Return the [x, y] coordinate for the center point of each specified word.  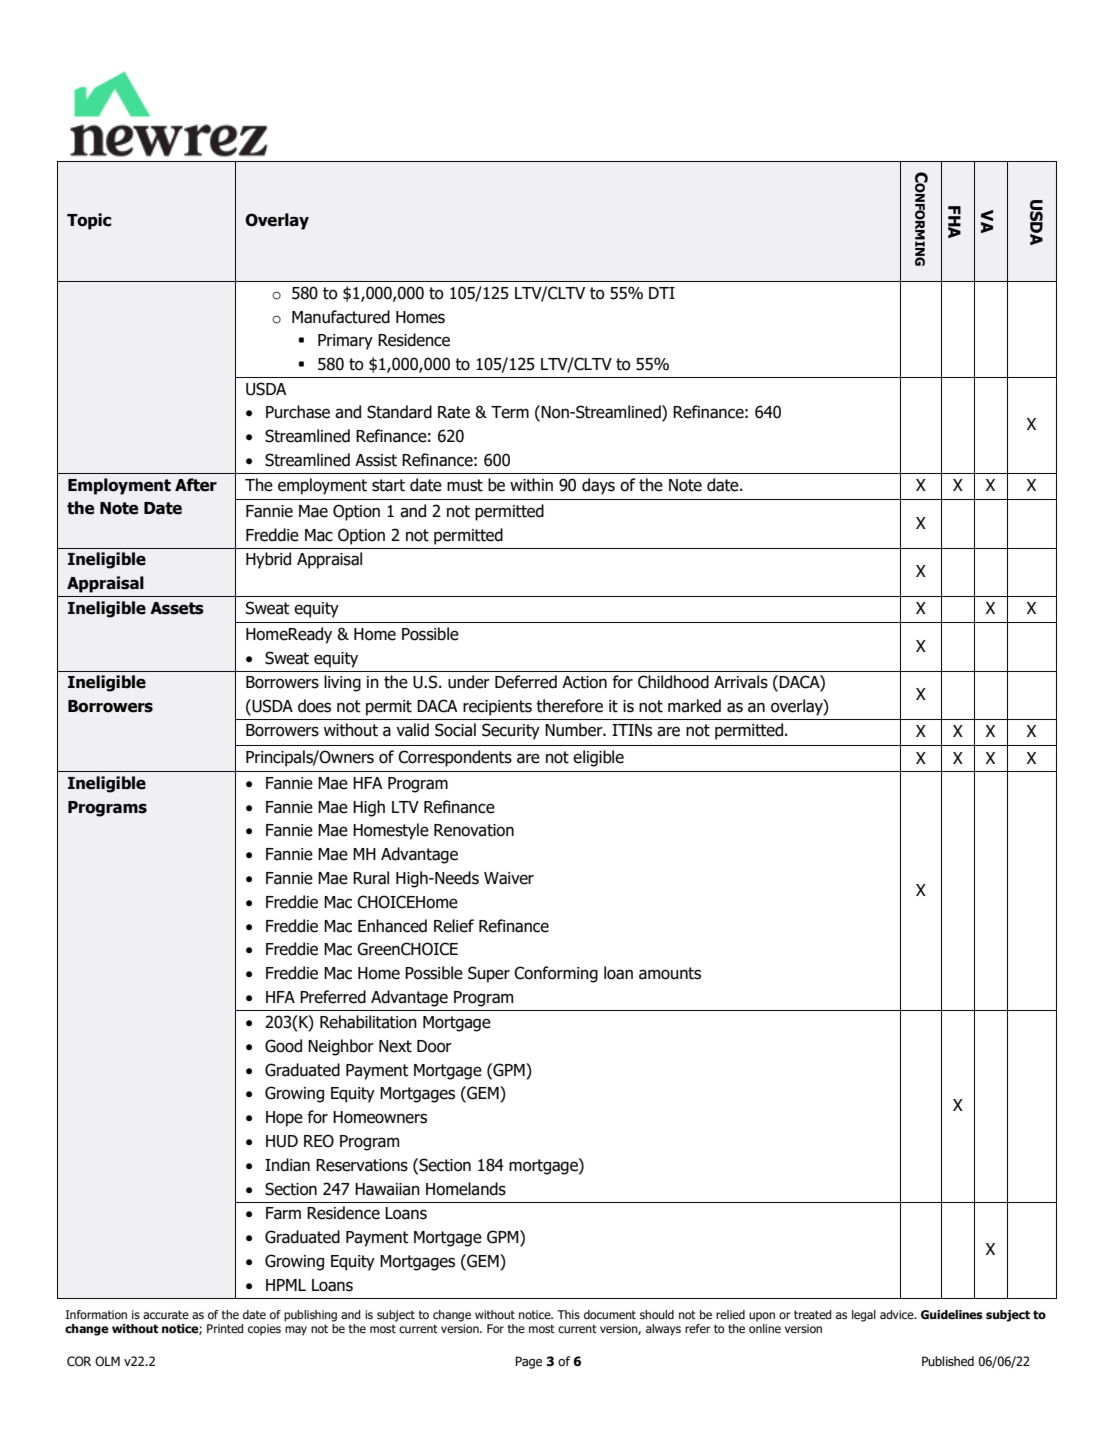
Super [489, 974]
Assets [177, 608]
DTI [662, 293]
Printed [225, 1328]
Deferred [526, 682]
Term [510, 412]
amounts [670, 973]
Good [283, 1046]
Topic [89, 221]
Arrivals [741, 682]
